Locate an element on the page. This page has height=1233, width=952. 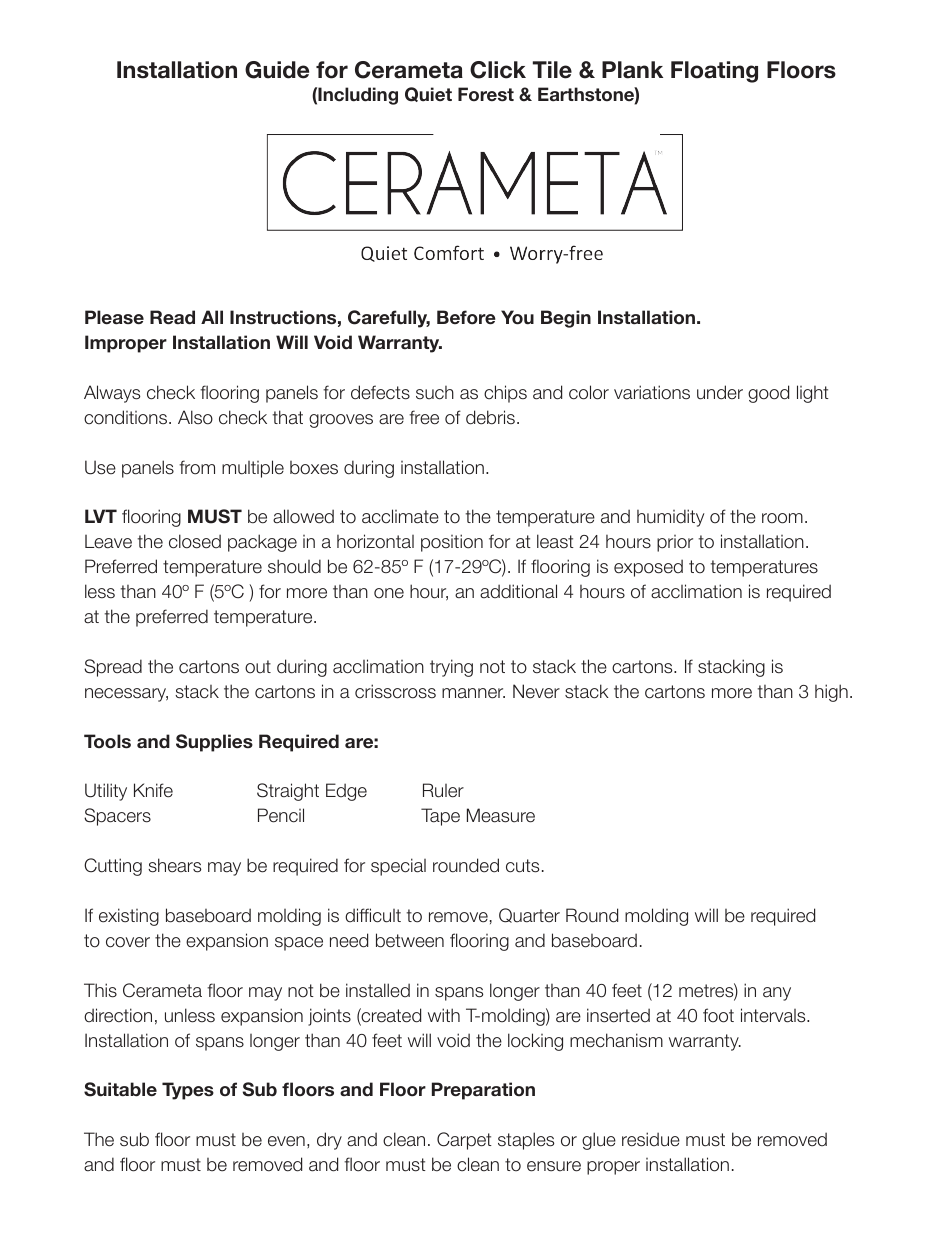
shears is located at coordinates (174, 865).
